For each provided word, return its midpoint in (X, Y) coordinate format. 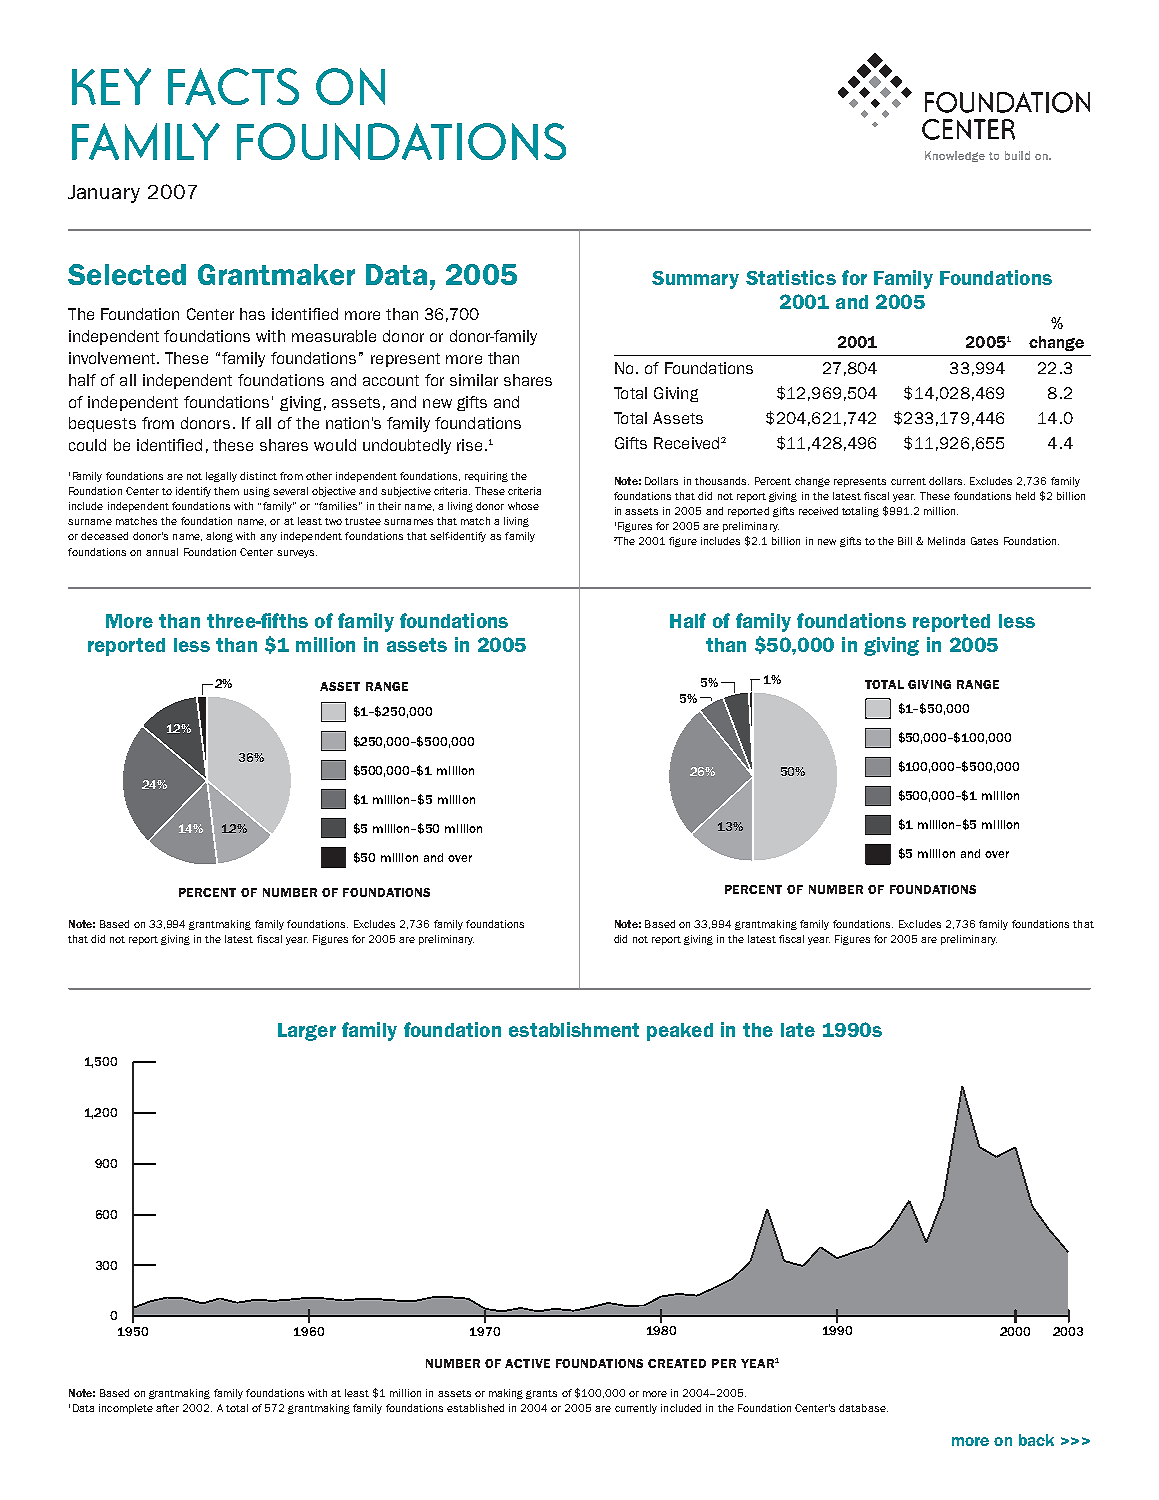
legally (221, 477)
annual (162, 552)
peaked (680, 1032)
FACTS (233, 86)
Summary (695, 280)
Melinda (946, 541)
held (1025, 496)
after (167, 1408)
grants (541, 1394)
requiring (486, 477)
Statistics (791, 277)
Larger (307, 1032)
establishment (574, 1029)
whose (523, 506)
